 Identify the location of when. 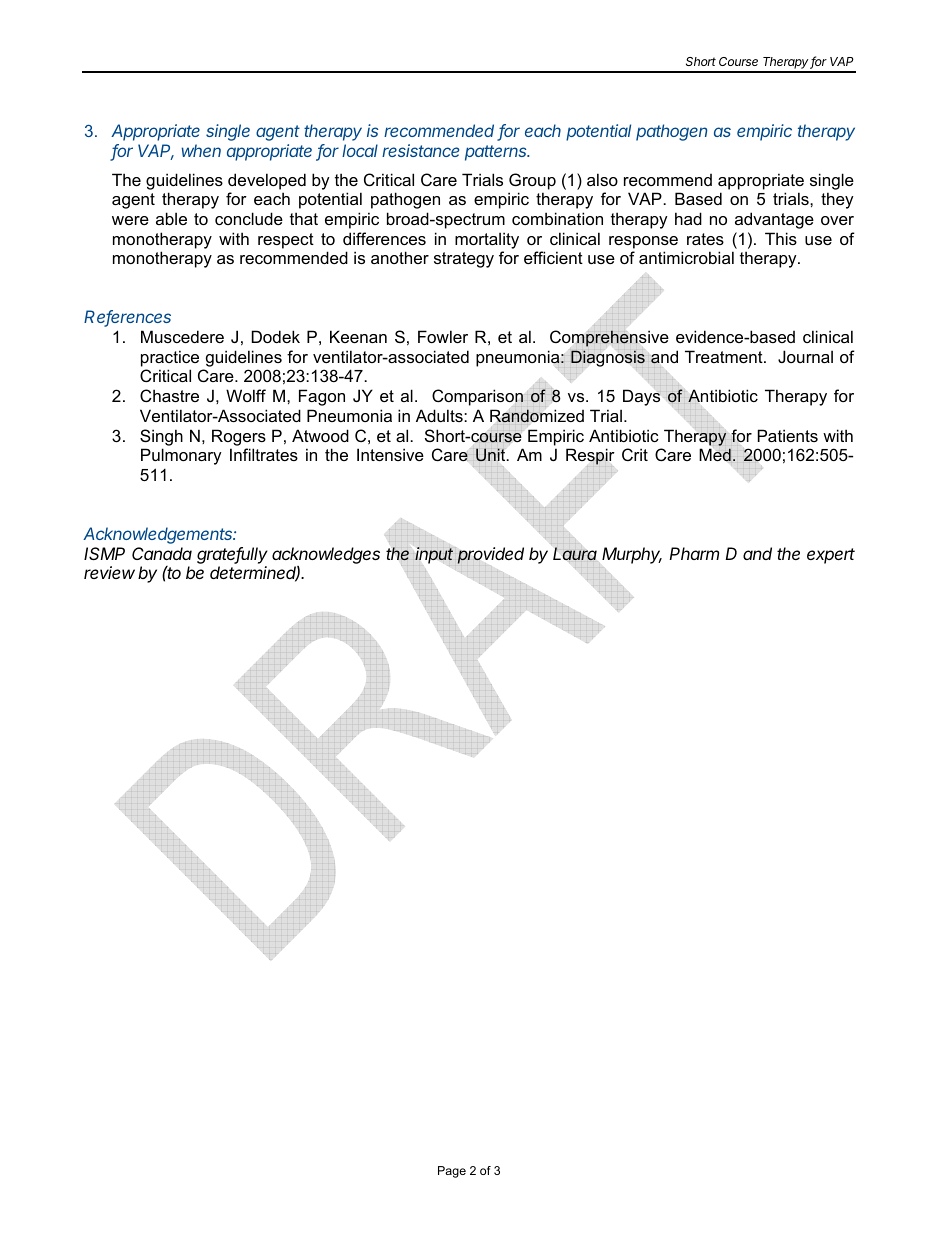
(201, 150).
